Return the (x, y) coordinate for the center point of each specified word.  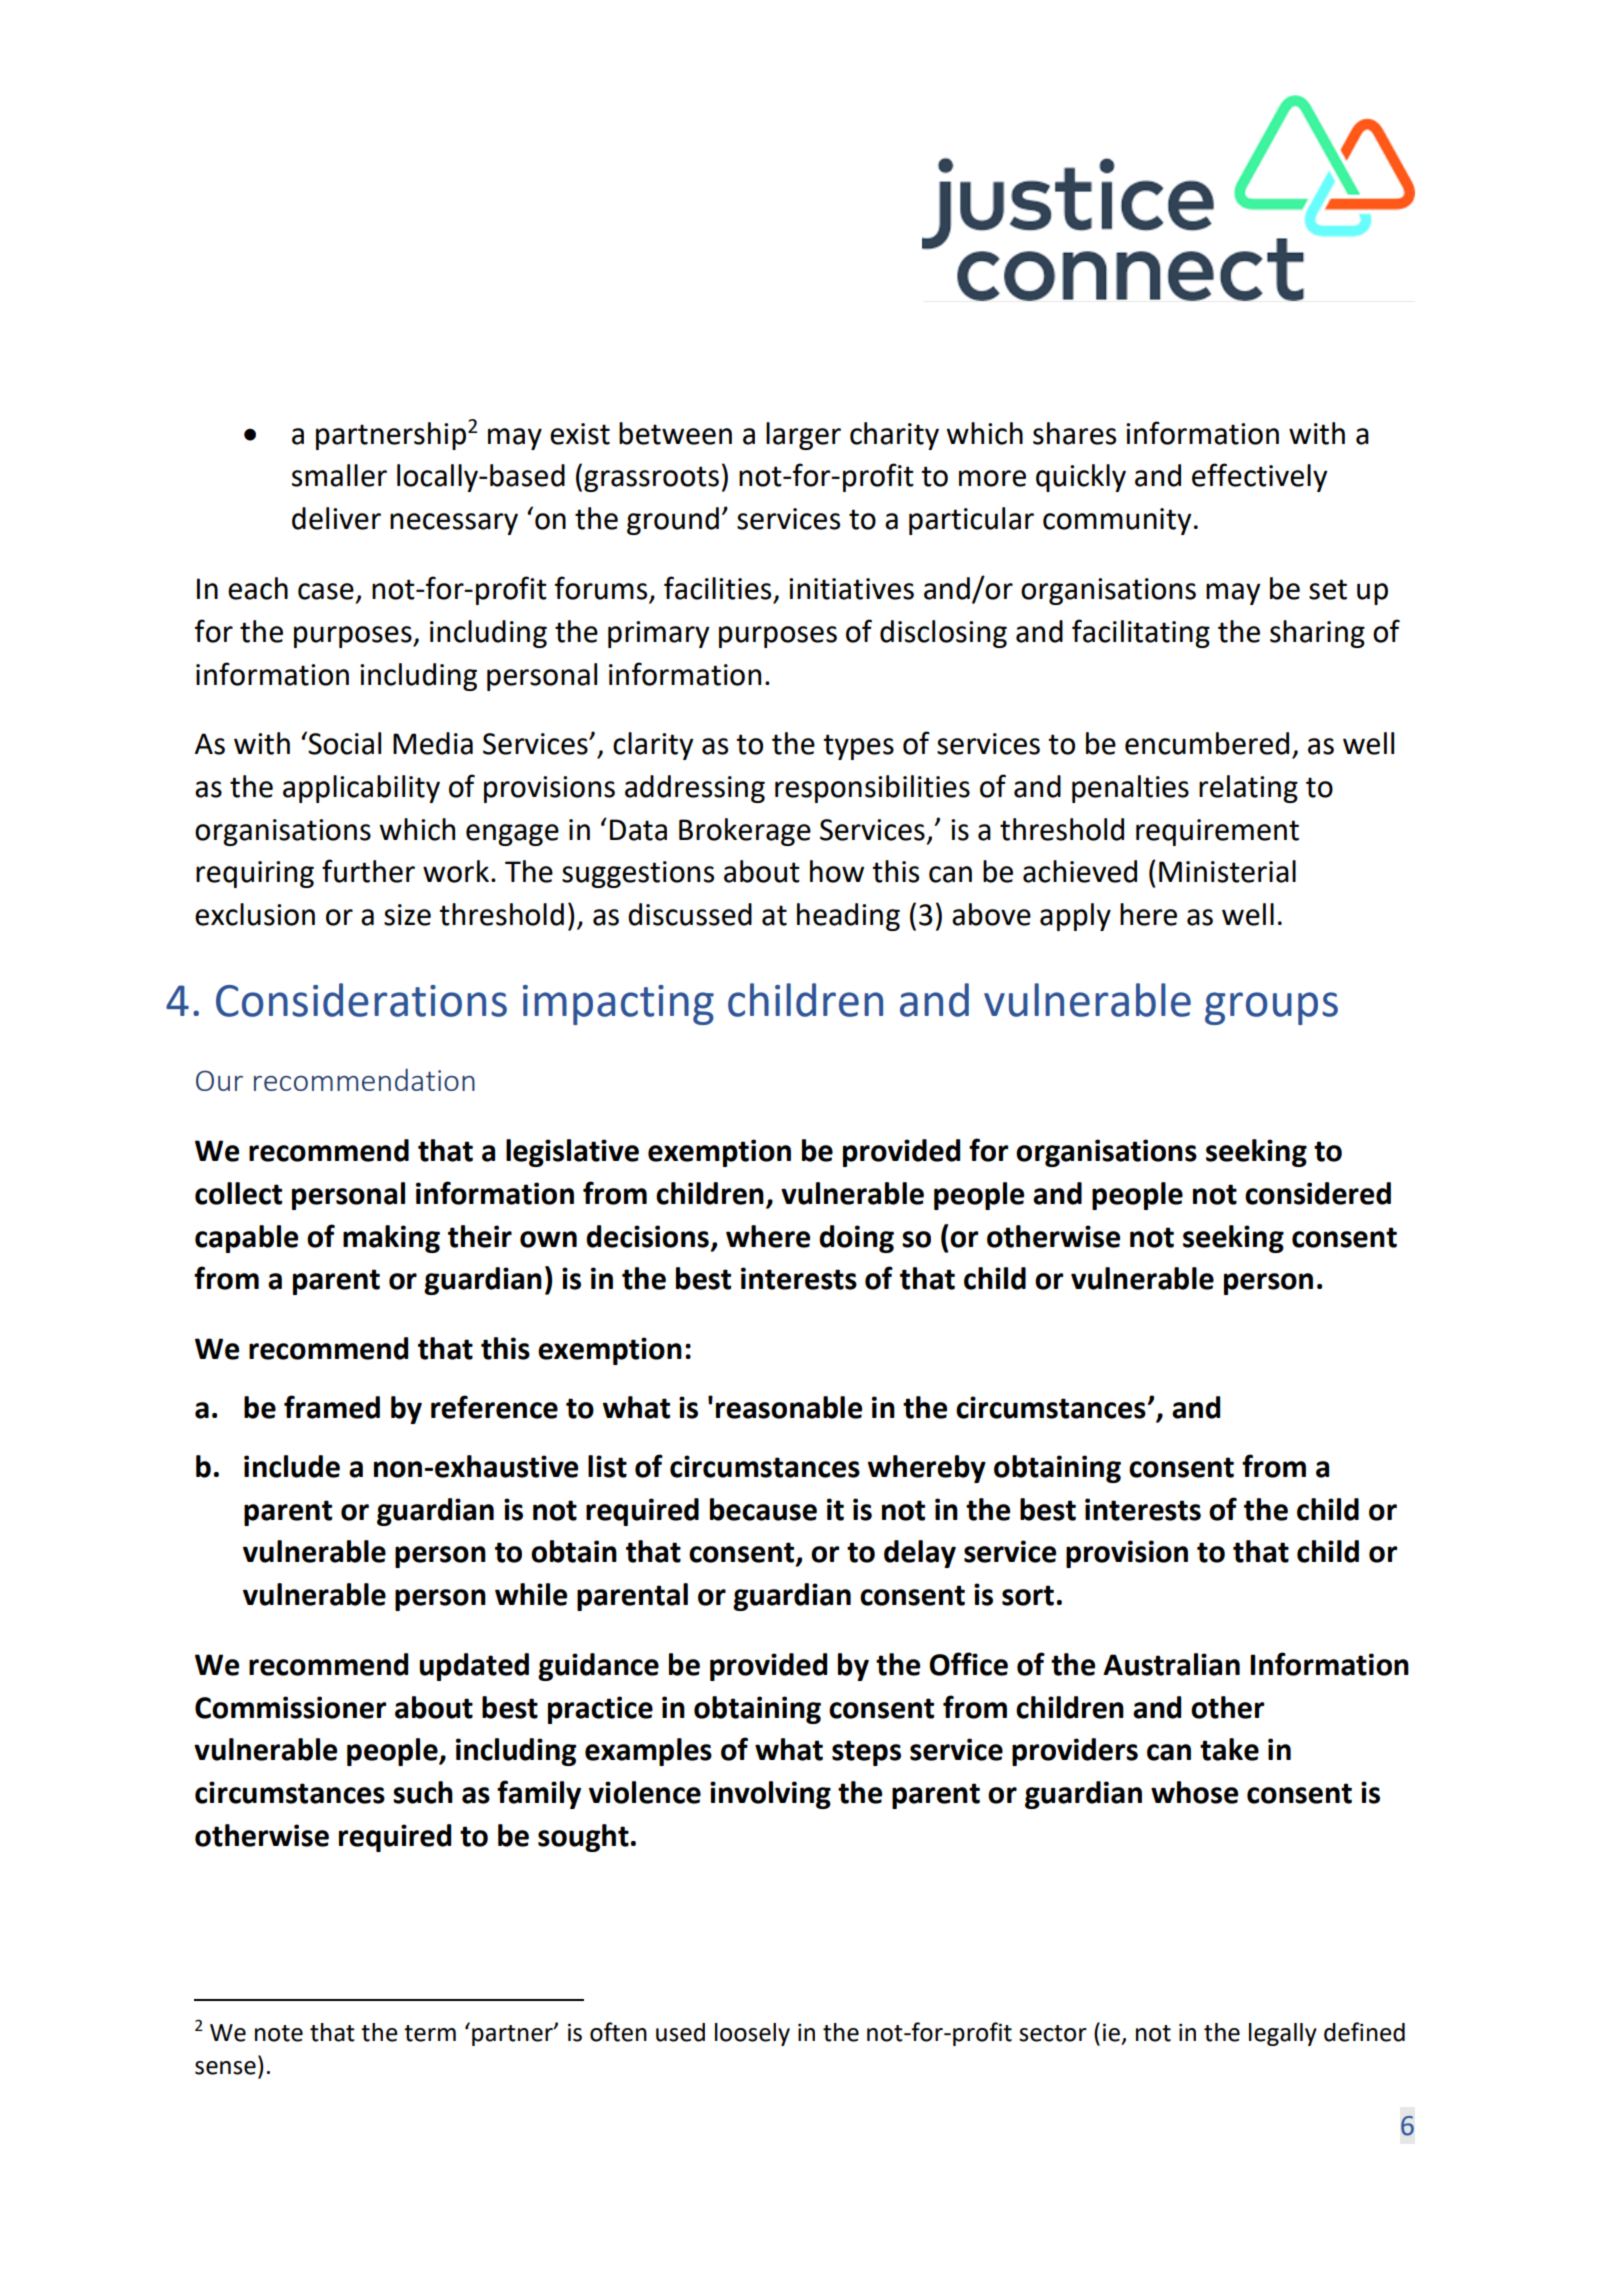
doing (856, 1239)
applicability (361, 789)
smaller (339, 475)
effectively (1259, 477)
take (1229, 1749)
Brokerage (745, 832)
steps (866, 1753)
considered (1318, 1193)
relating (1248, 789)
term (430, 2033)
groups (1271, 1008)
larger (803, 436)
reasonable (789, 1407)
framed (332, 1407)
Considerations (361, 1000)
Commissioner (290, 1707)
